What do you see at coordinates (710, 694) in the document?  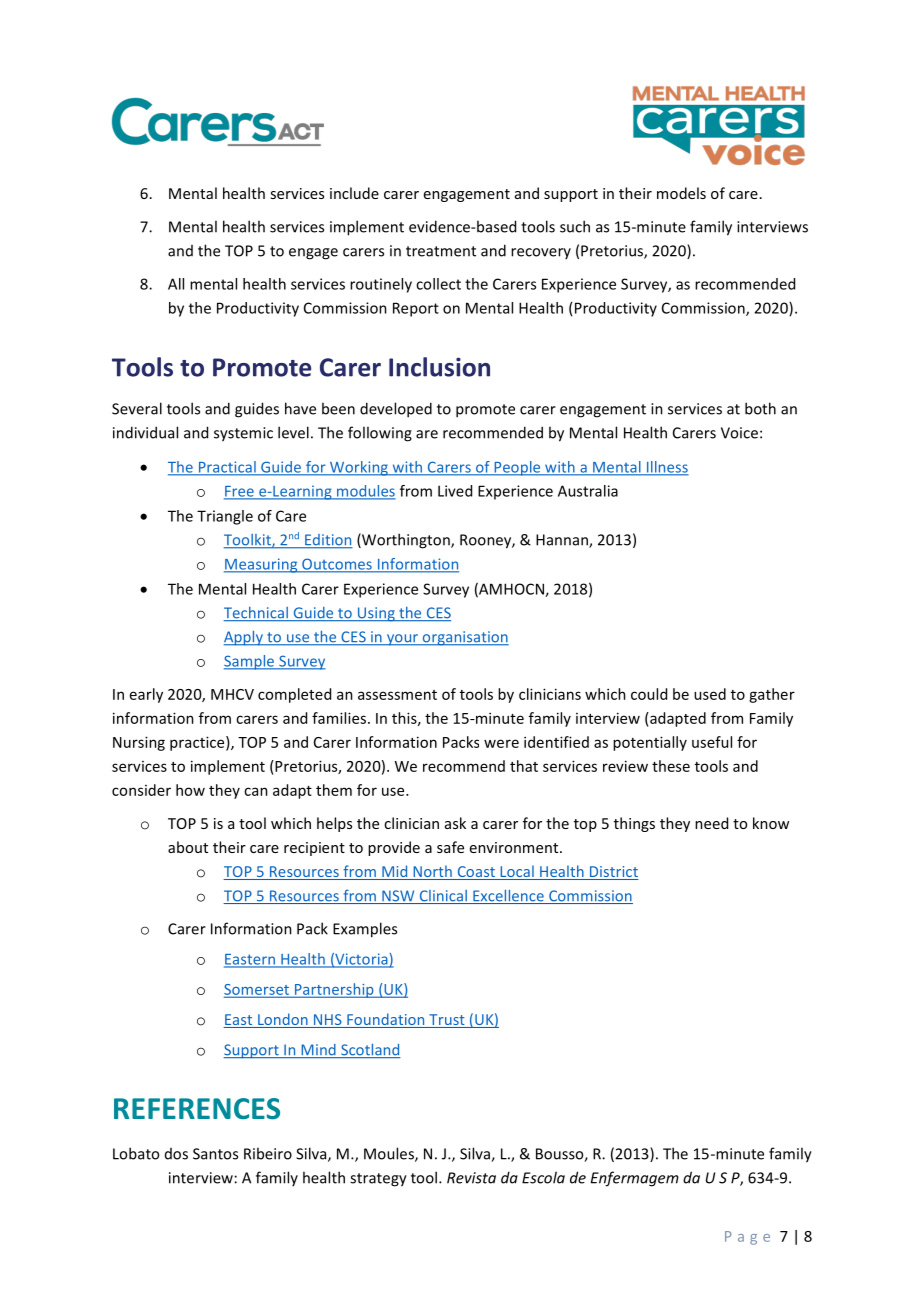 I see `used` at bounding box center [710, 694].
